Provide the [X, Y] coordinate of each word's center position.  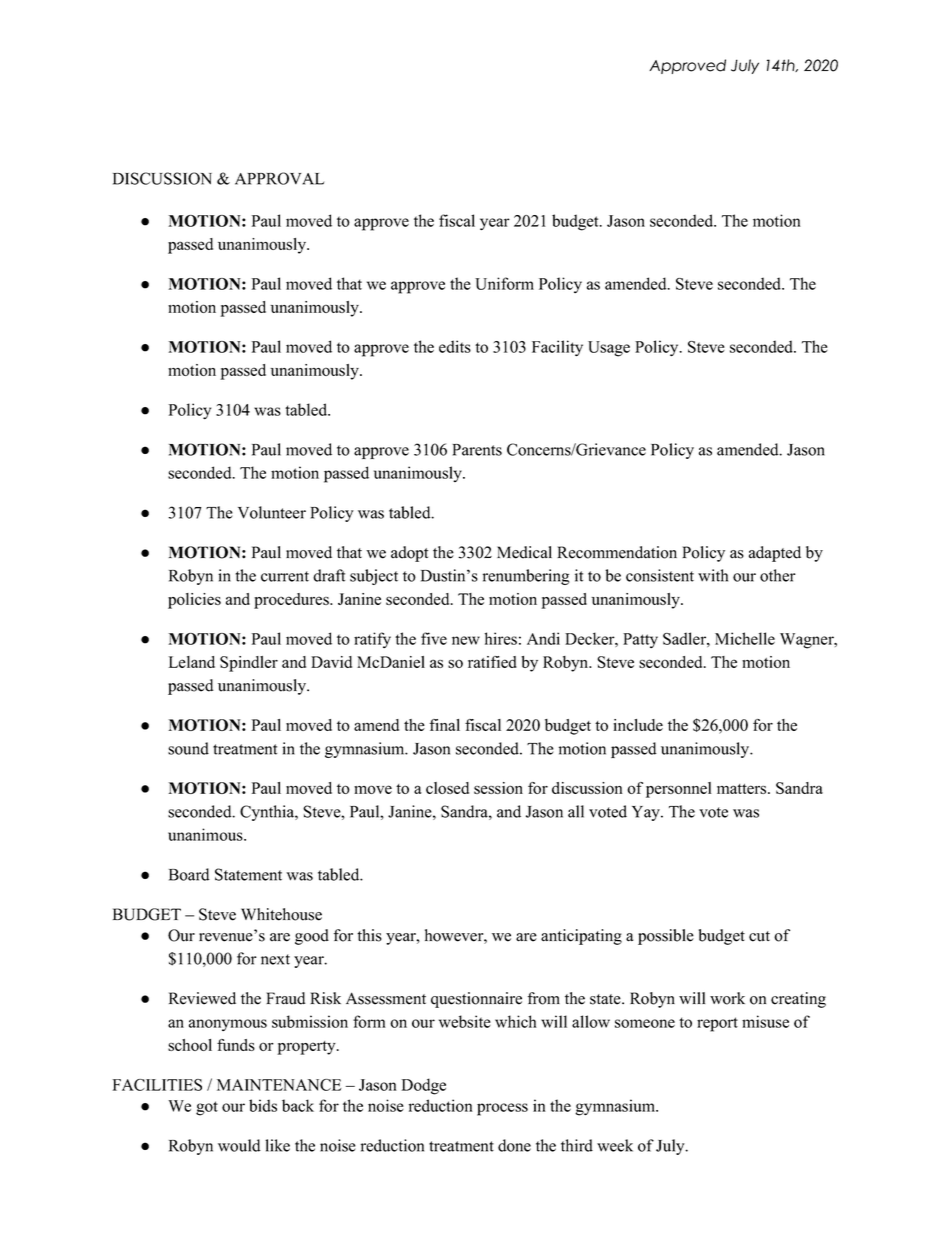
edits [455, 346]
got [207, 1108]
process [502, 1109]
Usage [609, 349]
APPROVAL [279, 178]
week [615, 1145]
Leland [192, 662]
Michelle [745, 638]
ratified [492, 662]
